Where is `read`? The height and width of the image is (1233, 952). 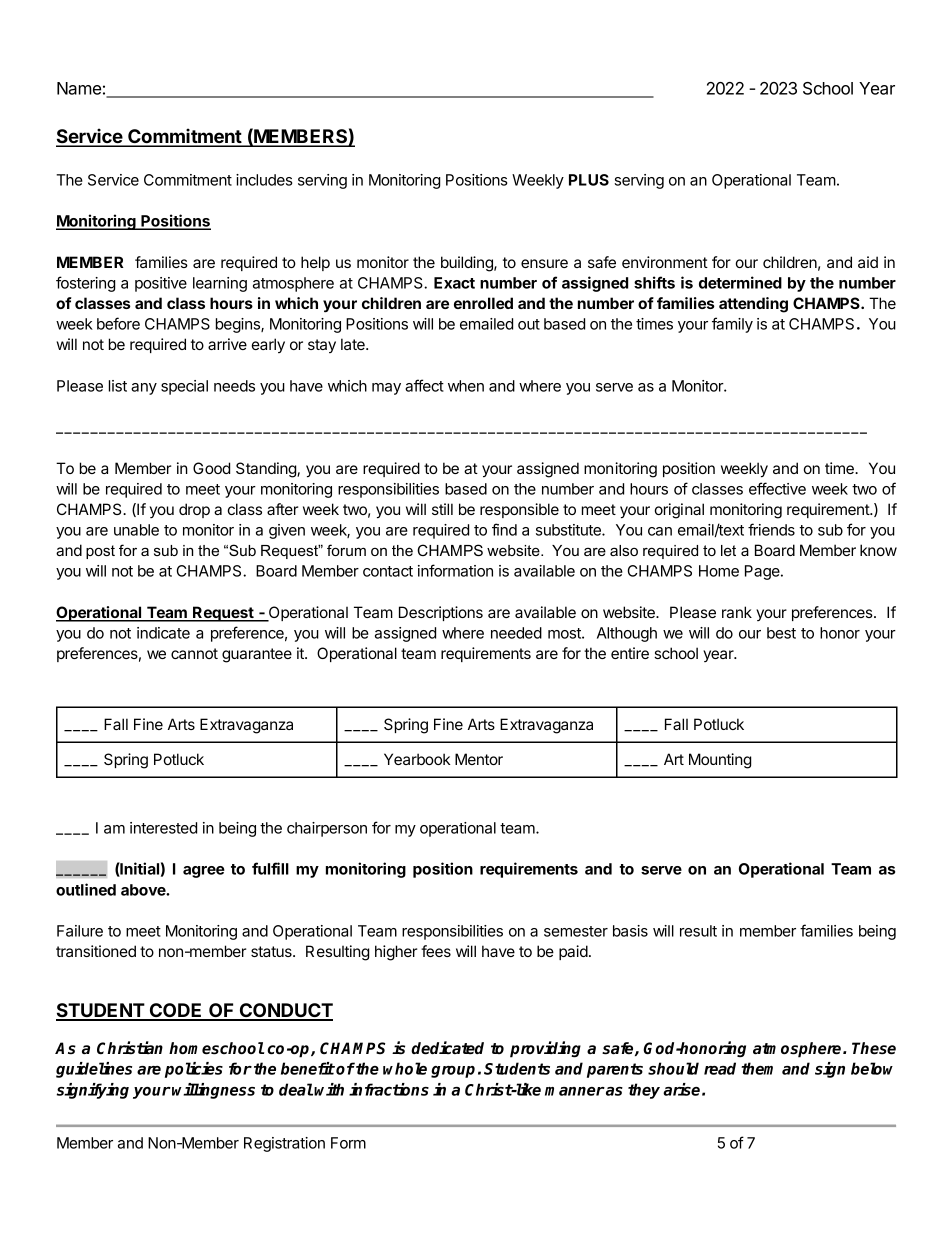 read is located at coordinates (720, 1068).
